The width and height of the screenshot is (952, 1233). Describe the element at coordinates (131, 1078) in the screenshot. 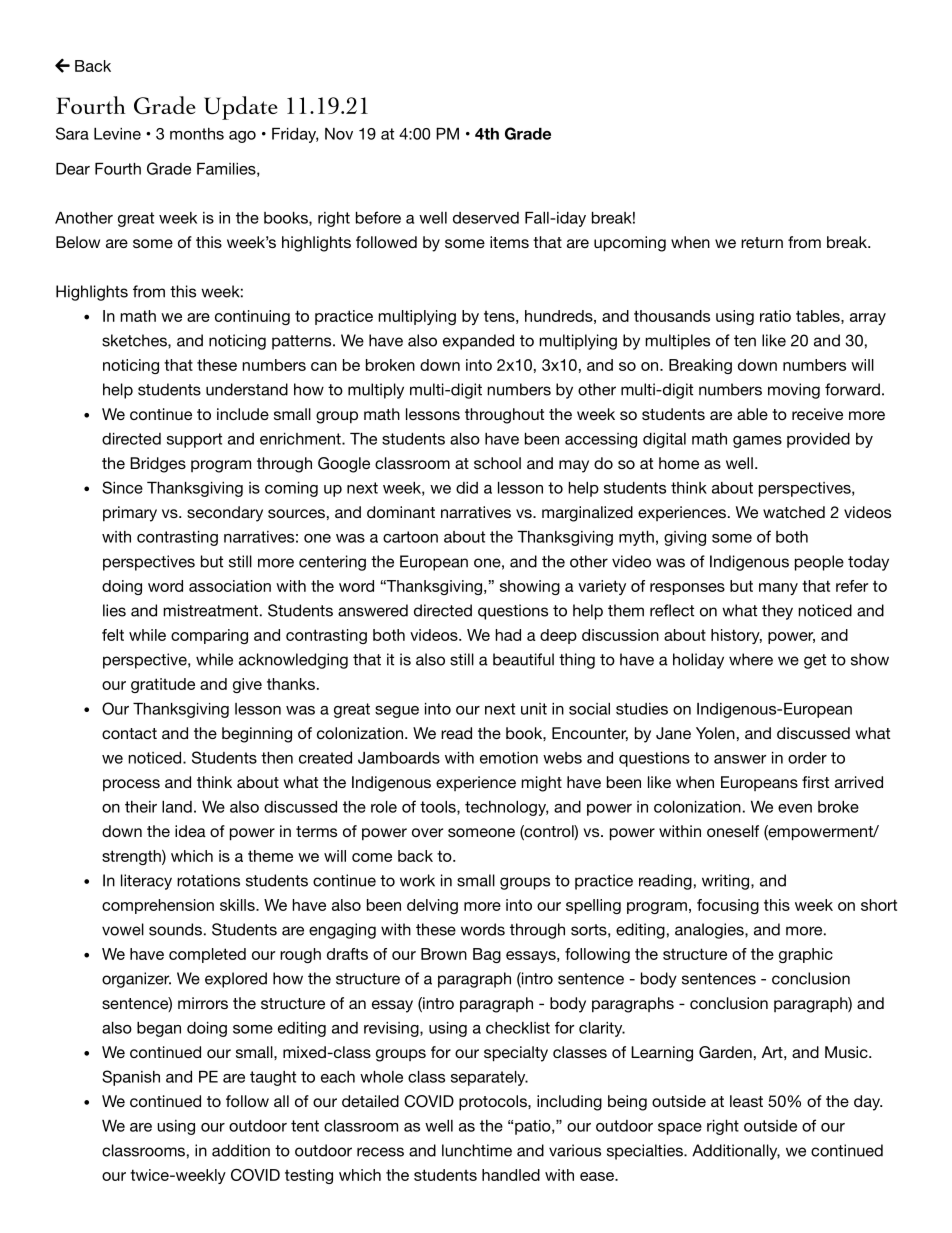

I see `Spanish` at that location.
